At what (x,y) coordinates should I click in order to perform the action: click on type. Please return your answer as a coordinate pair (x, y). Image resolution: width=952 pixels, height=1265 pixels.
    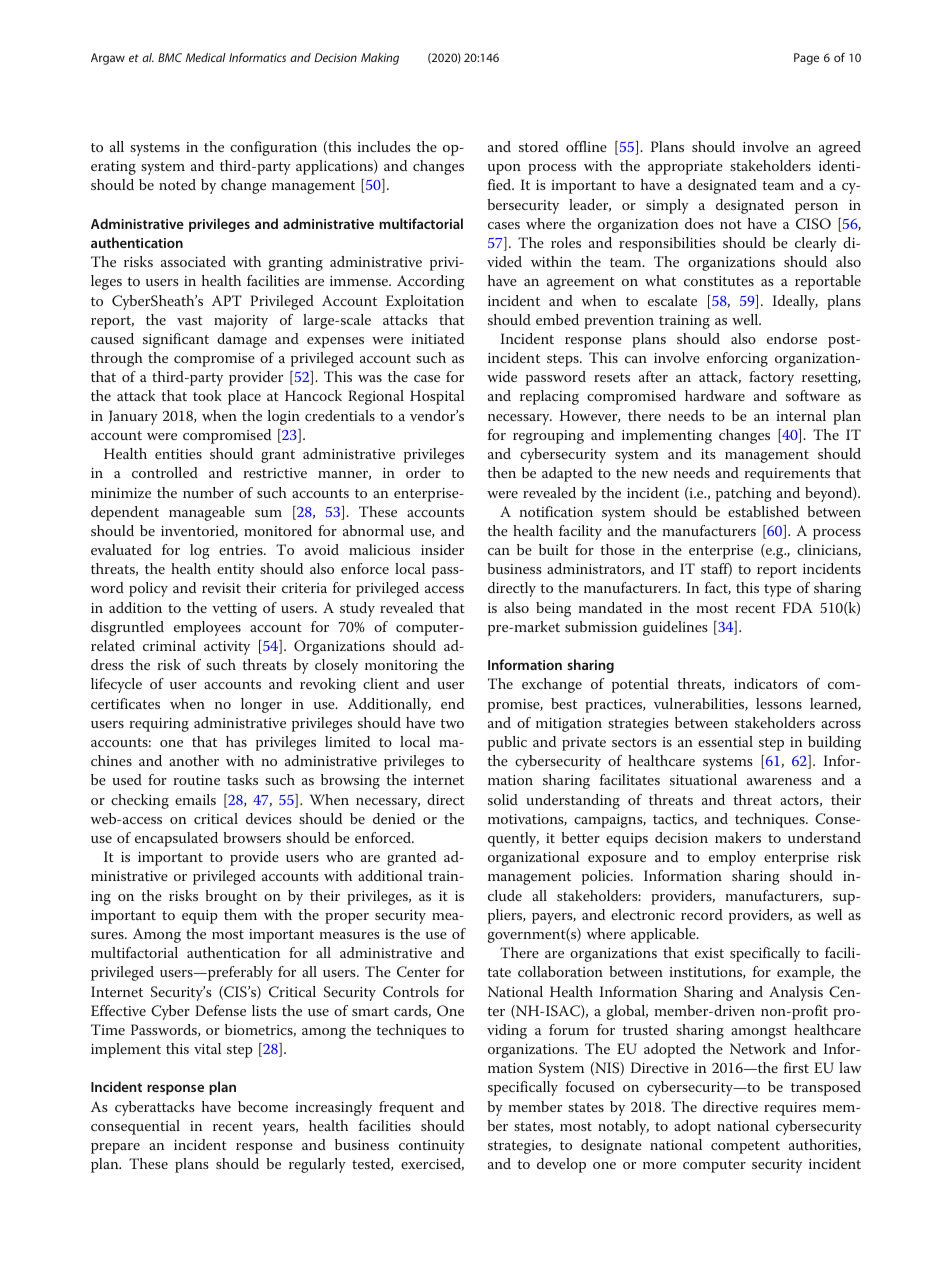
    Looking at the image, I should click on (777, 590).
